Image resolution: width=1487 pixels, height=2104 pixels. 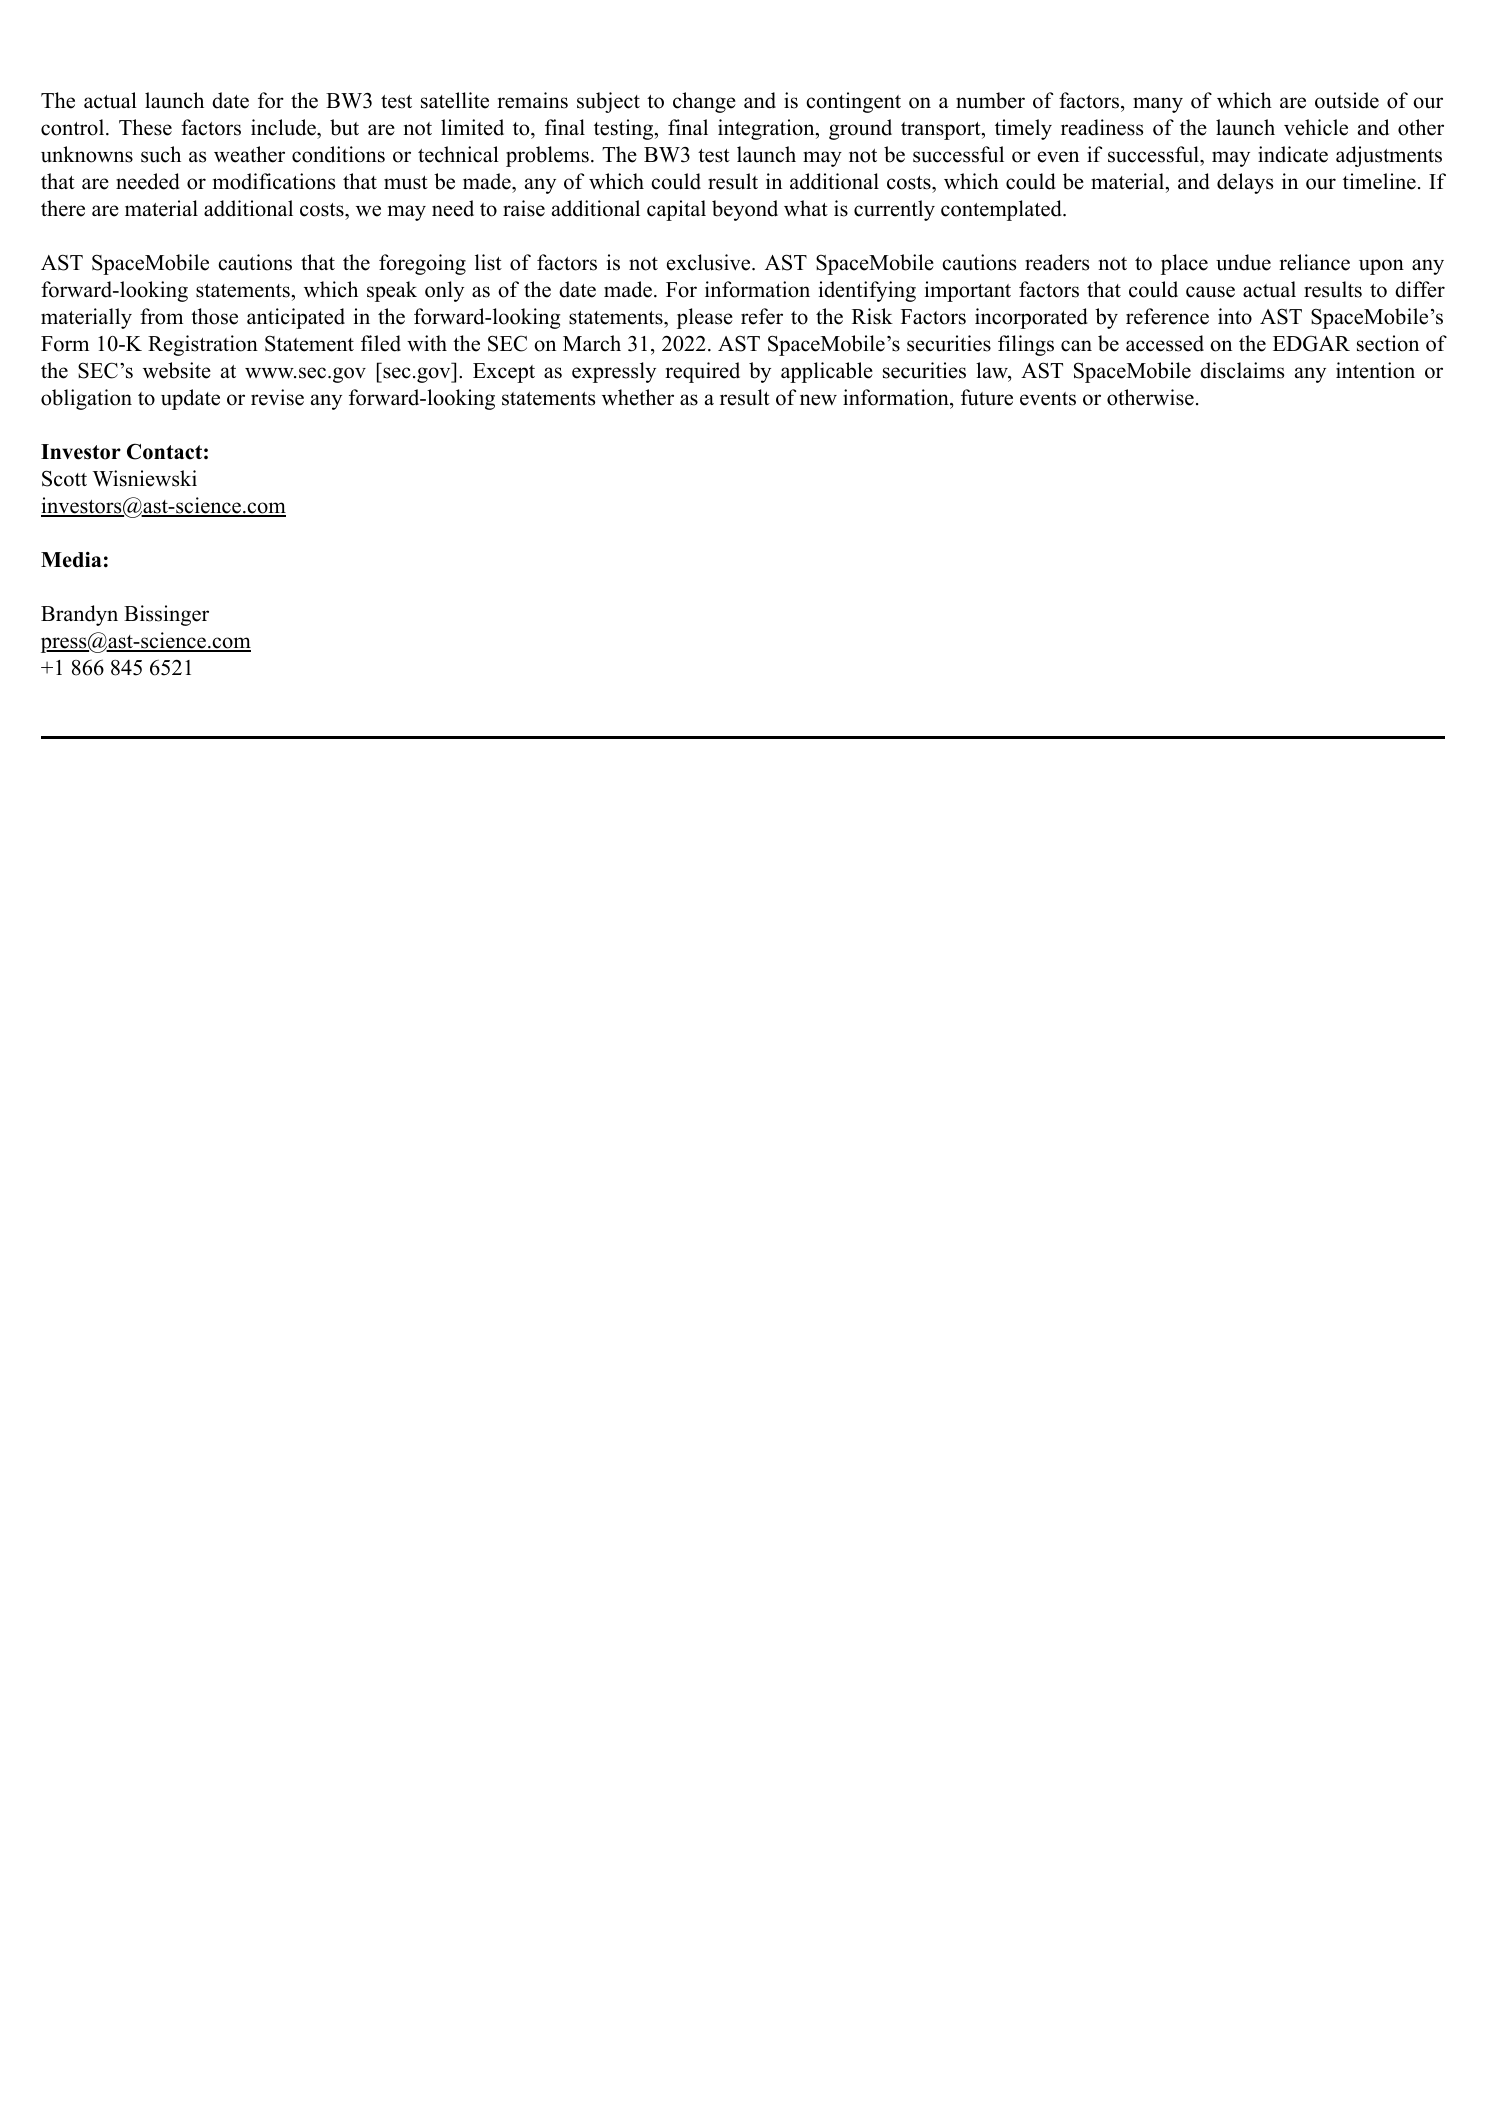 I want to click on Media, so click(x=71, y=560).
